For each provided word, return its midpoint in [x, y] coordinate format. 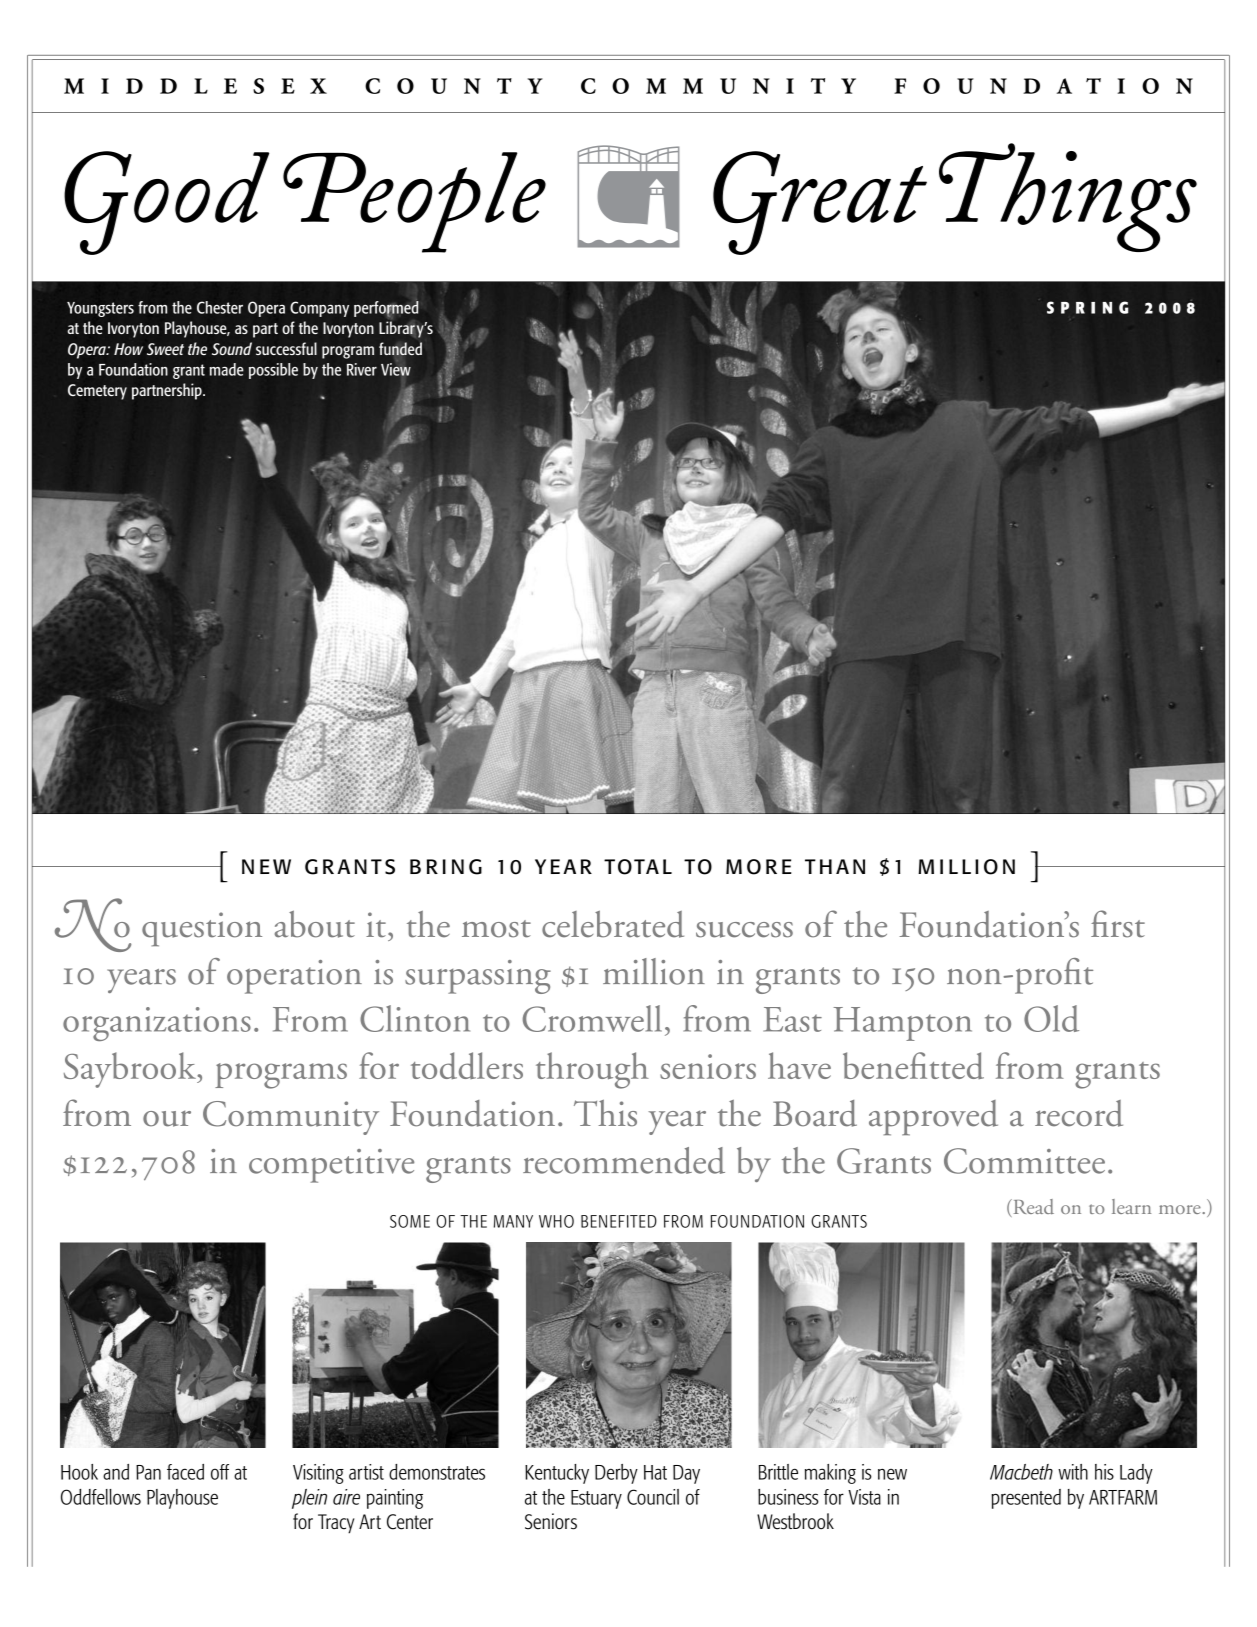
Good [166, 203]
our [167, 1118]
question [202, 929]
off [220, 1472]
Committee [1024, 1161]
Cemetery [97, 392]
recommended [624, 1160]
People [414, 202]
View [396, 368]
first [1118, 924]
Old [1051, 1018]
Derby [616, 1474]
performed [386, 309]
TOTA [631, 867]
